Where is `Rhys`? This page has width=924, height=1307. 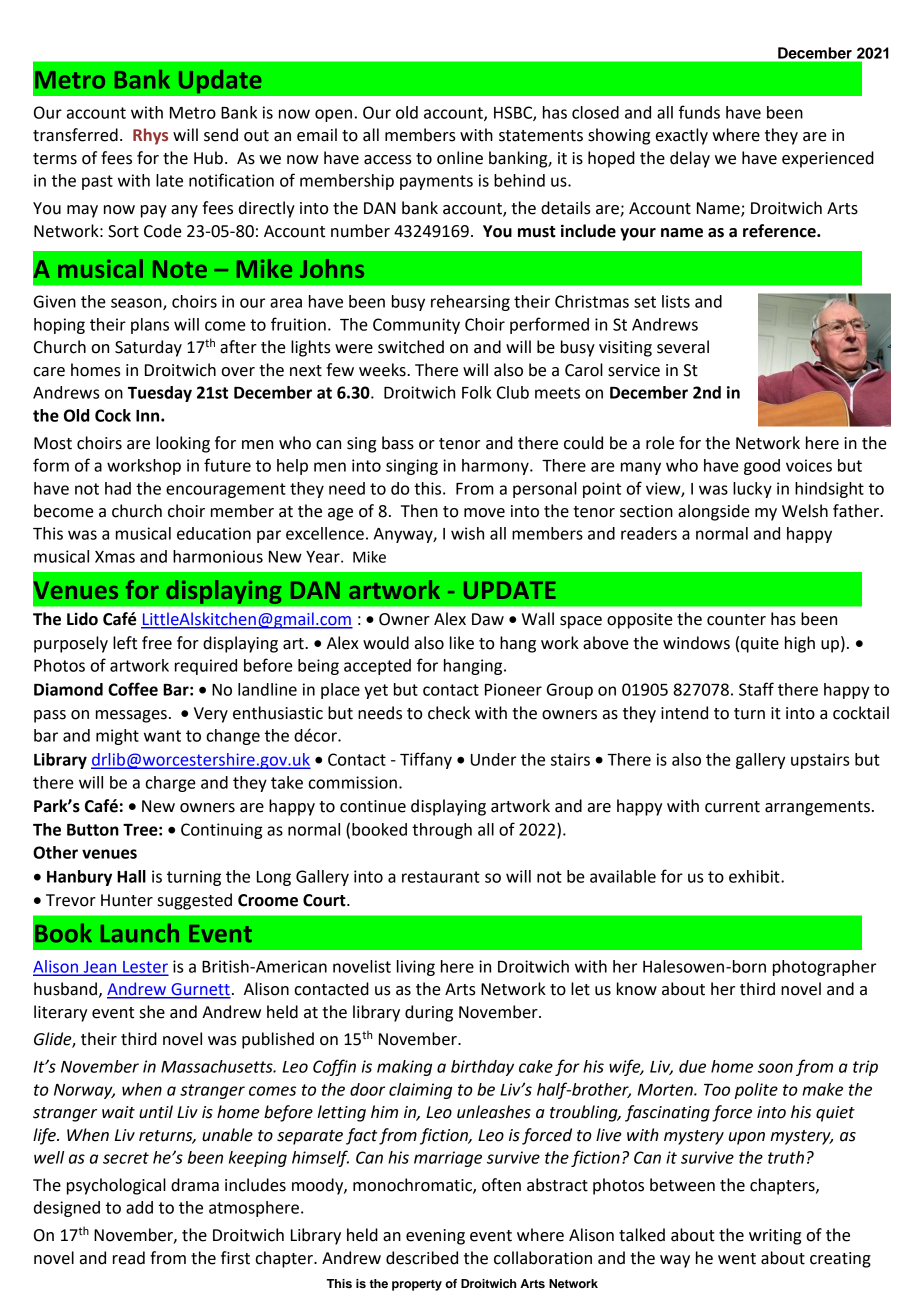 Rhys is located at coordinates (150, 136).
